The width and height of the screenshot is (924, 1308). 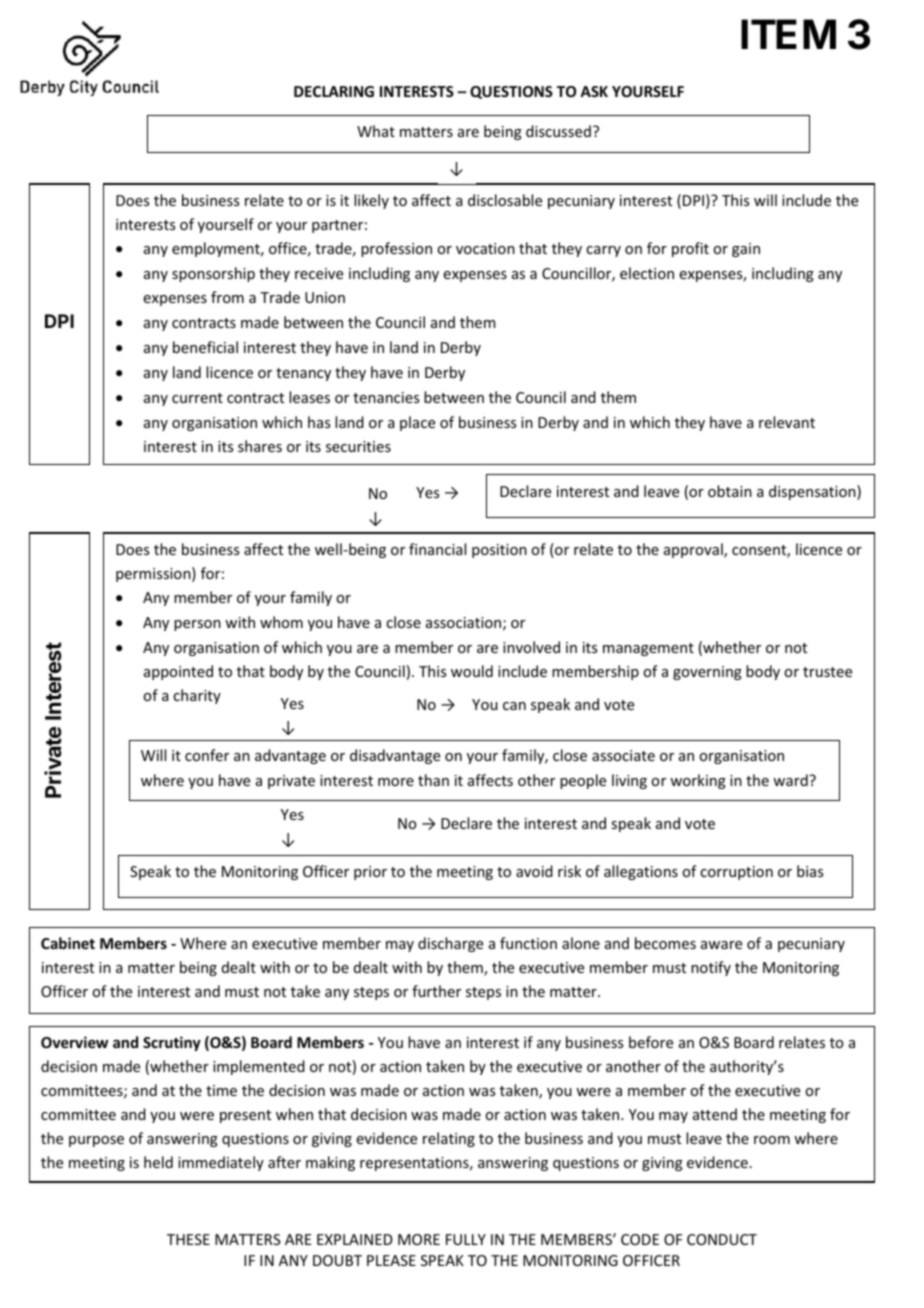 What do you see at coordinates (437, 549) in the screenshot?
I see `financial` at bounding box center [437, 549].
